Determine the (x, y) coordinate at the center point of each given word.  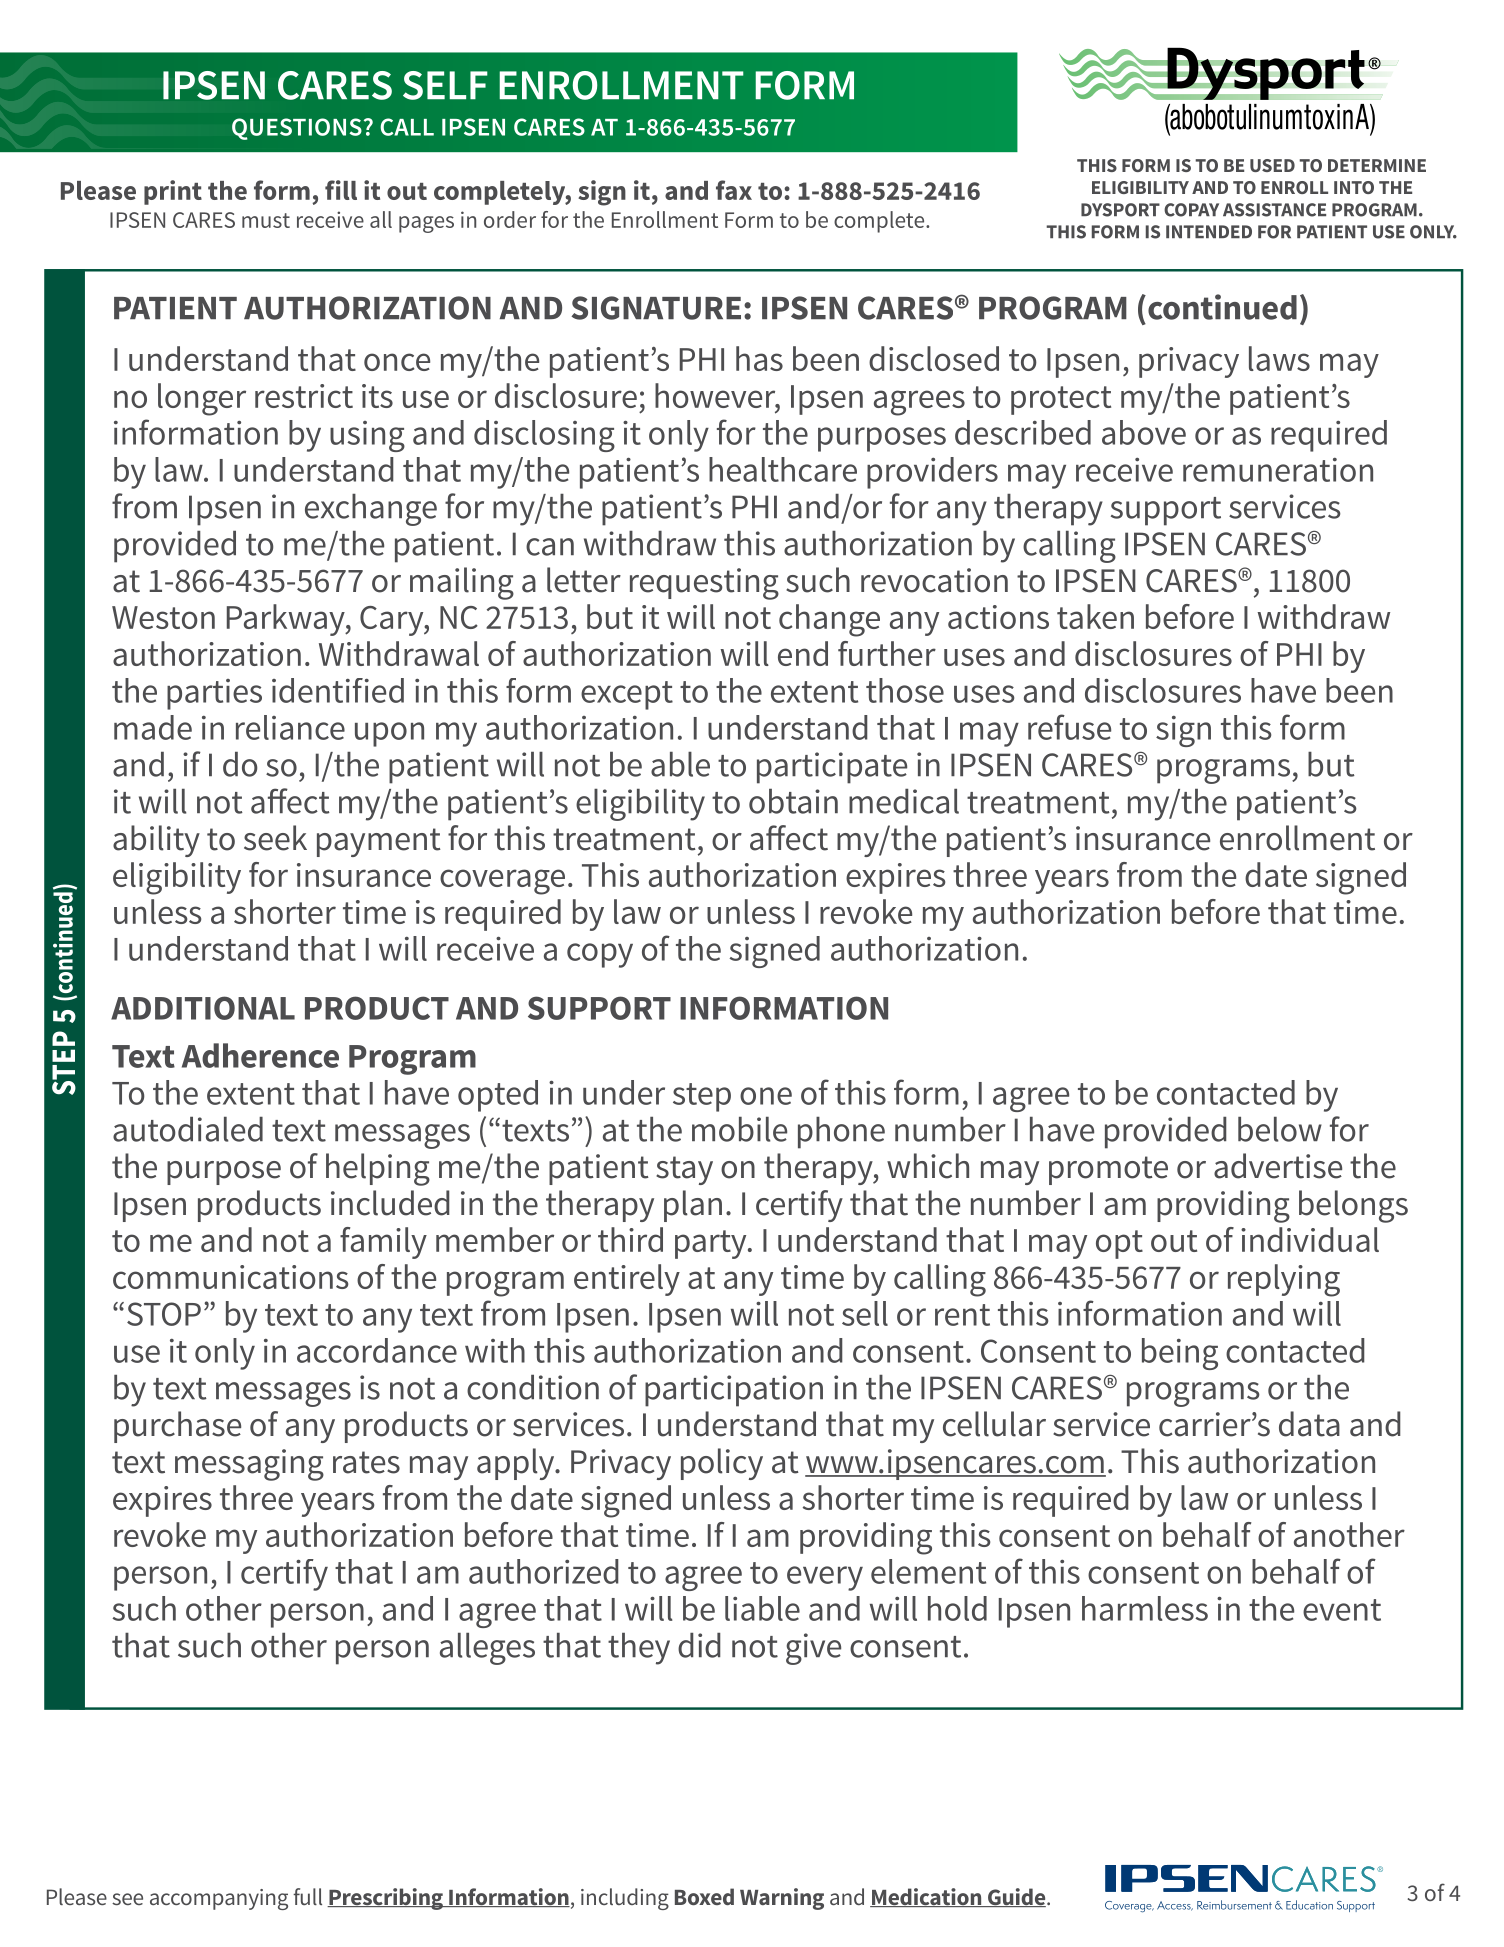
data (1309, 1424)
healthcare (783, 469)
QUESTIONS (297, 129)
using (367, 436)
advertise (1278, 1166)
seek (275, 838)
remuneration (1278, 470)
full (307, 1896)
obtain (793, 801)
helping (378, 1169)
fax (734, 190)
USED (1272, 165)
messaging (249, 1465)
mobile (739, 1129)
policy (722, 1464)
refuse (1069, 727)
